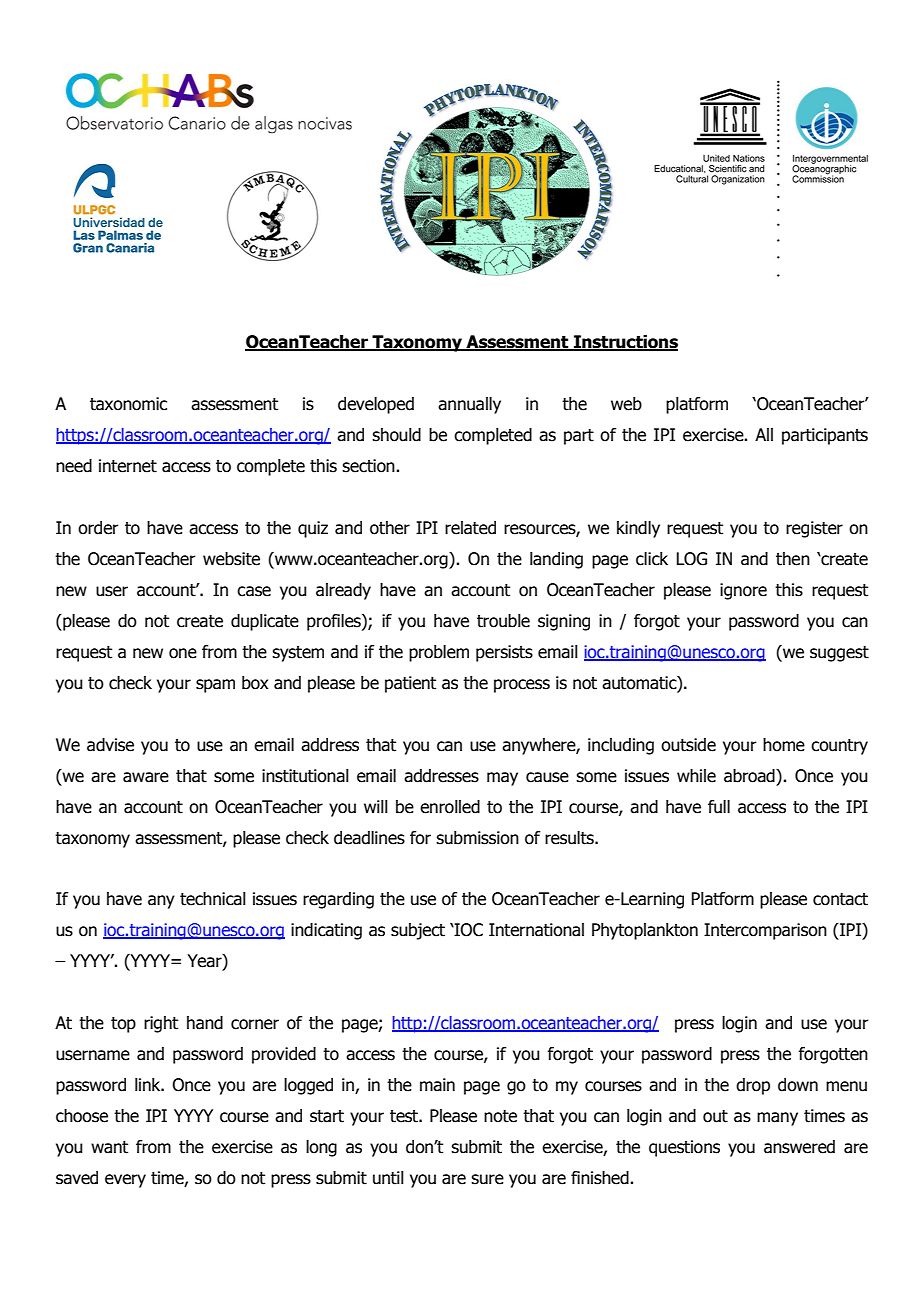  I want to click on one, so click(183, 653).
